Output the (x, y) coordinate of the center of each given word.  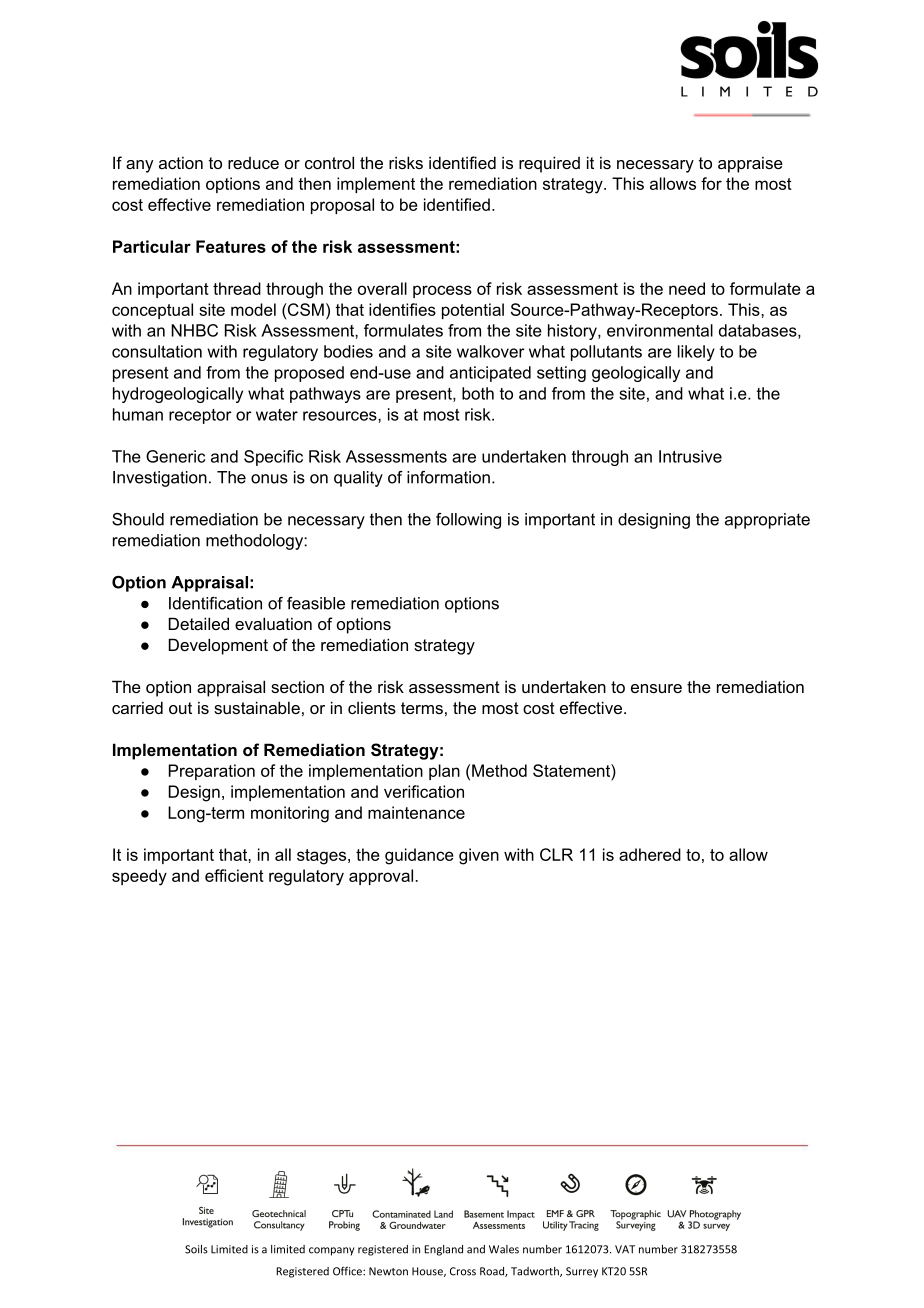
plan (444, 772)
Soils (196, 1249)
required (549, 164)
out (180, 708)
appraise (750, 165)
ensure (656, 688)
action (181, 163)
